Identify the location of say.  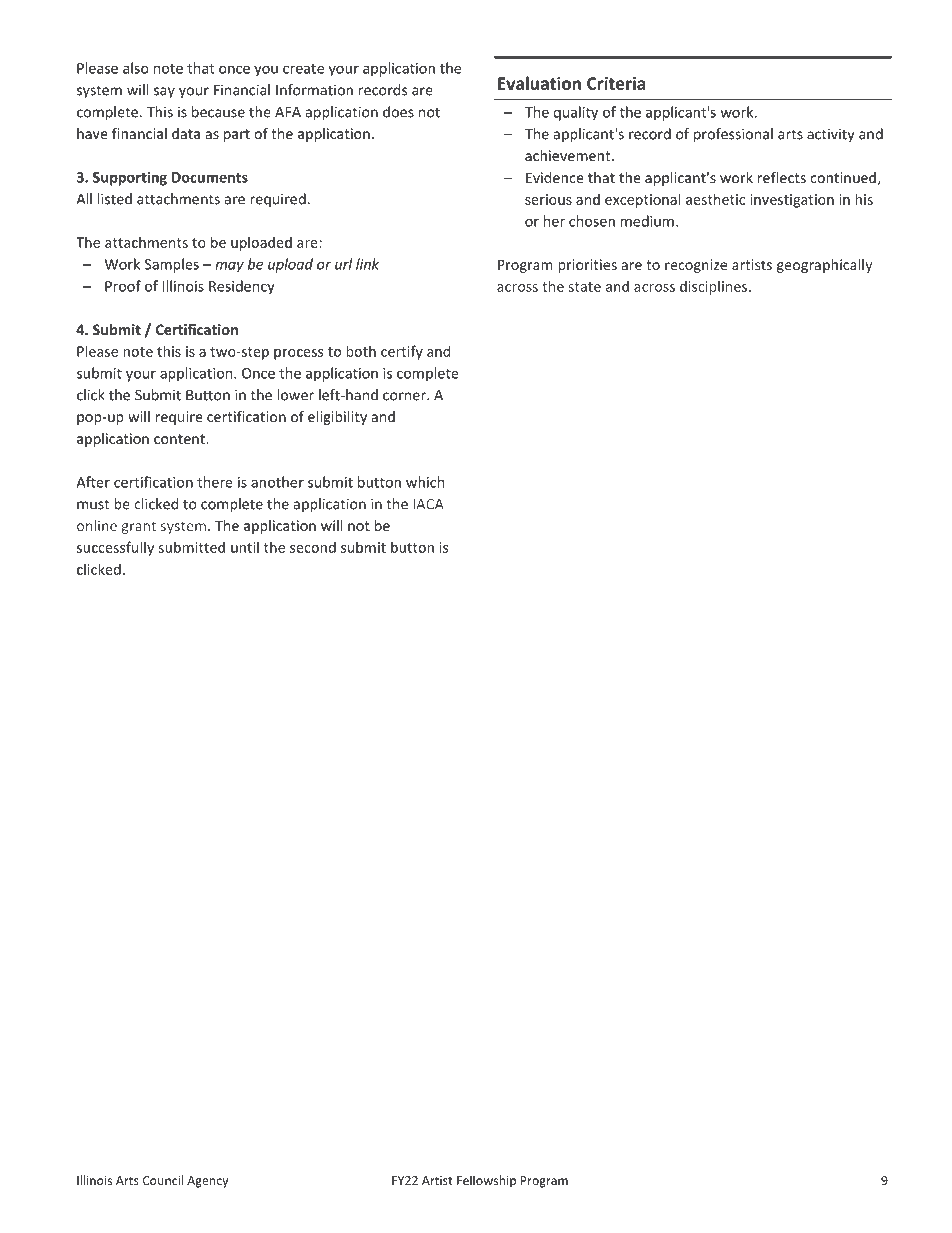
(164, 92).
